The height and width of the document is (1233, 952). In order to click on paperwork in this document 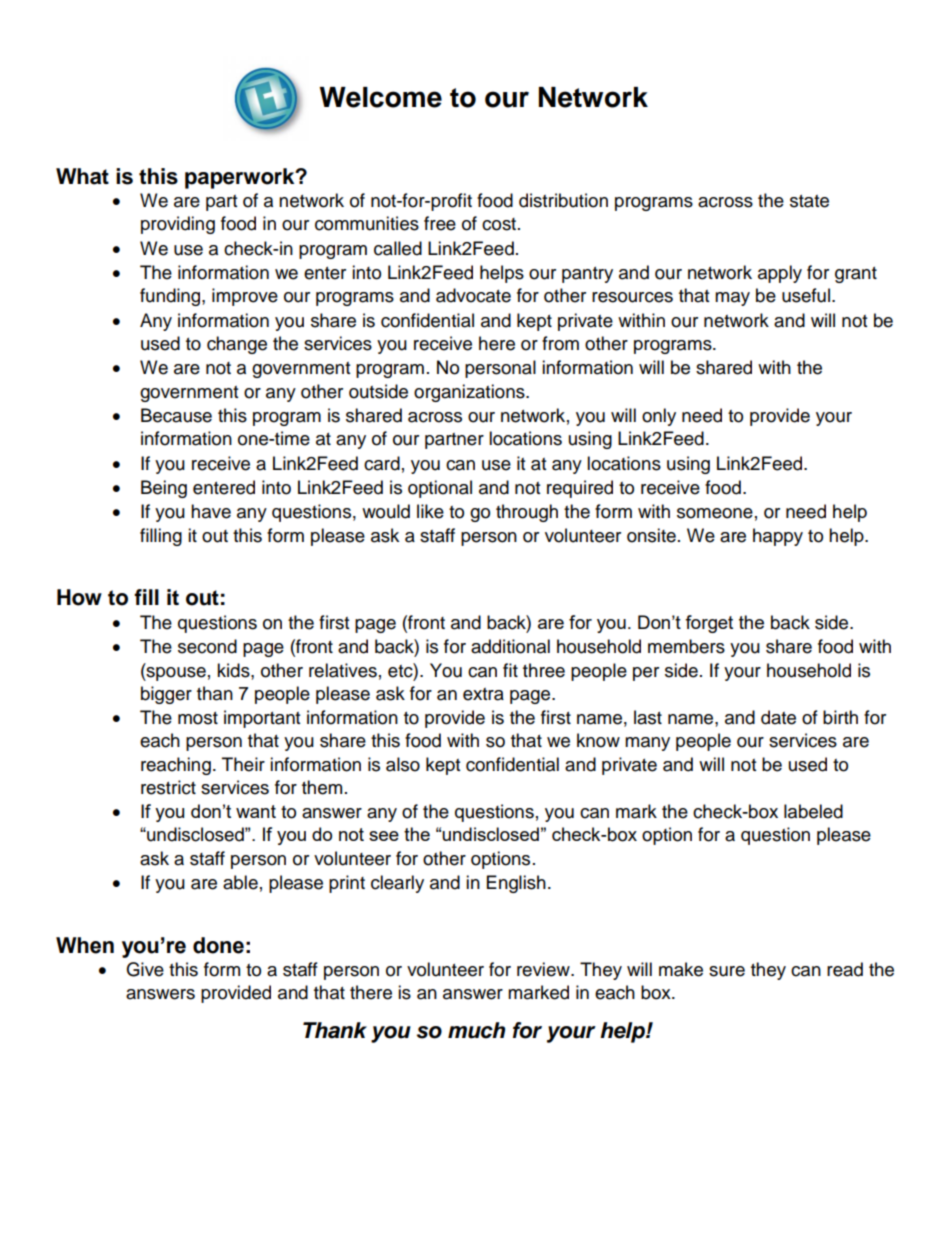, I will do `click(241, 178)`.
